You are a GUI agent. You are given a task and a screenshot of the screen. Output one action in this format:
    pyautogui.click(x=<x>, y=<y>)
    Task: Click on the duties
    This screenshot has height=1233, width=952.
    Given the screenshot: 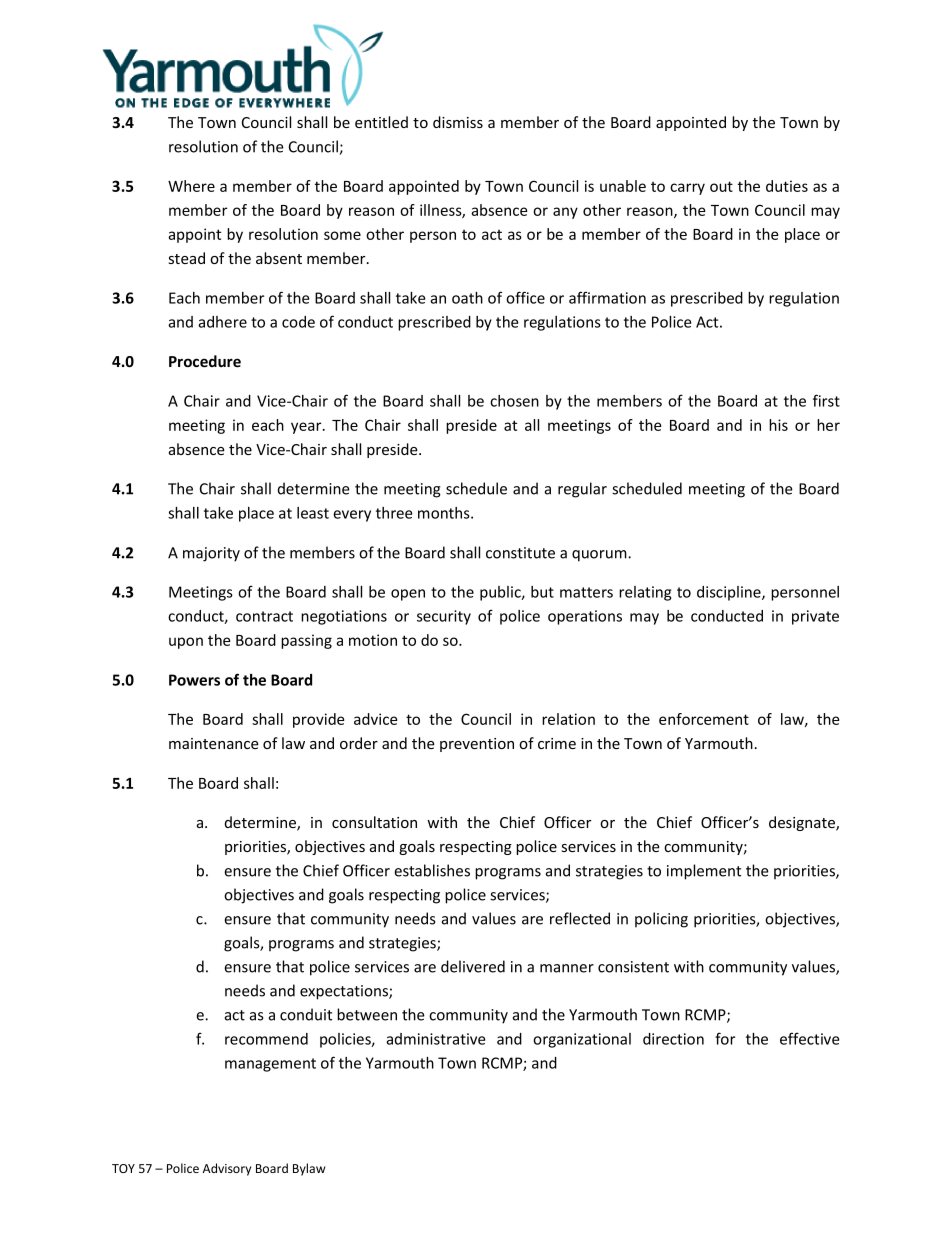 What is the action you would take?
    pyautogui.click(x=787, y=186)
